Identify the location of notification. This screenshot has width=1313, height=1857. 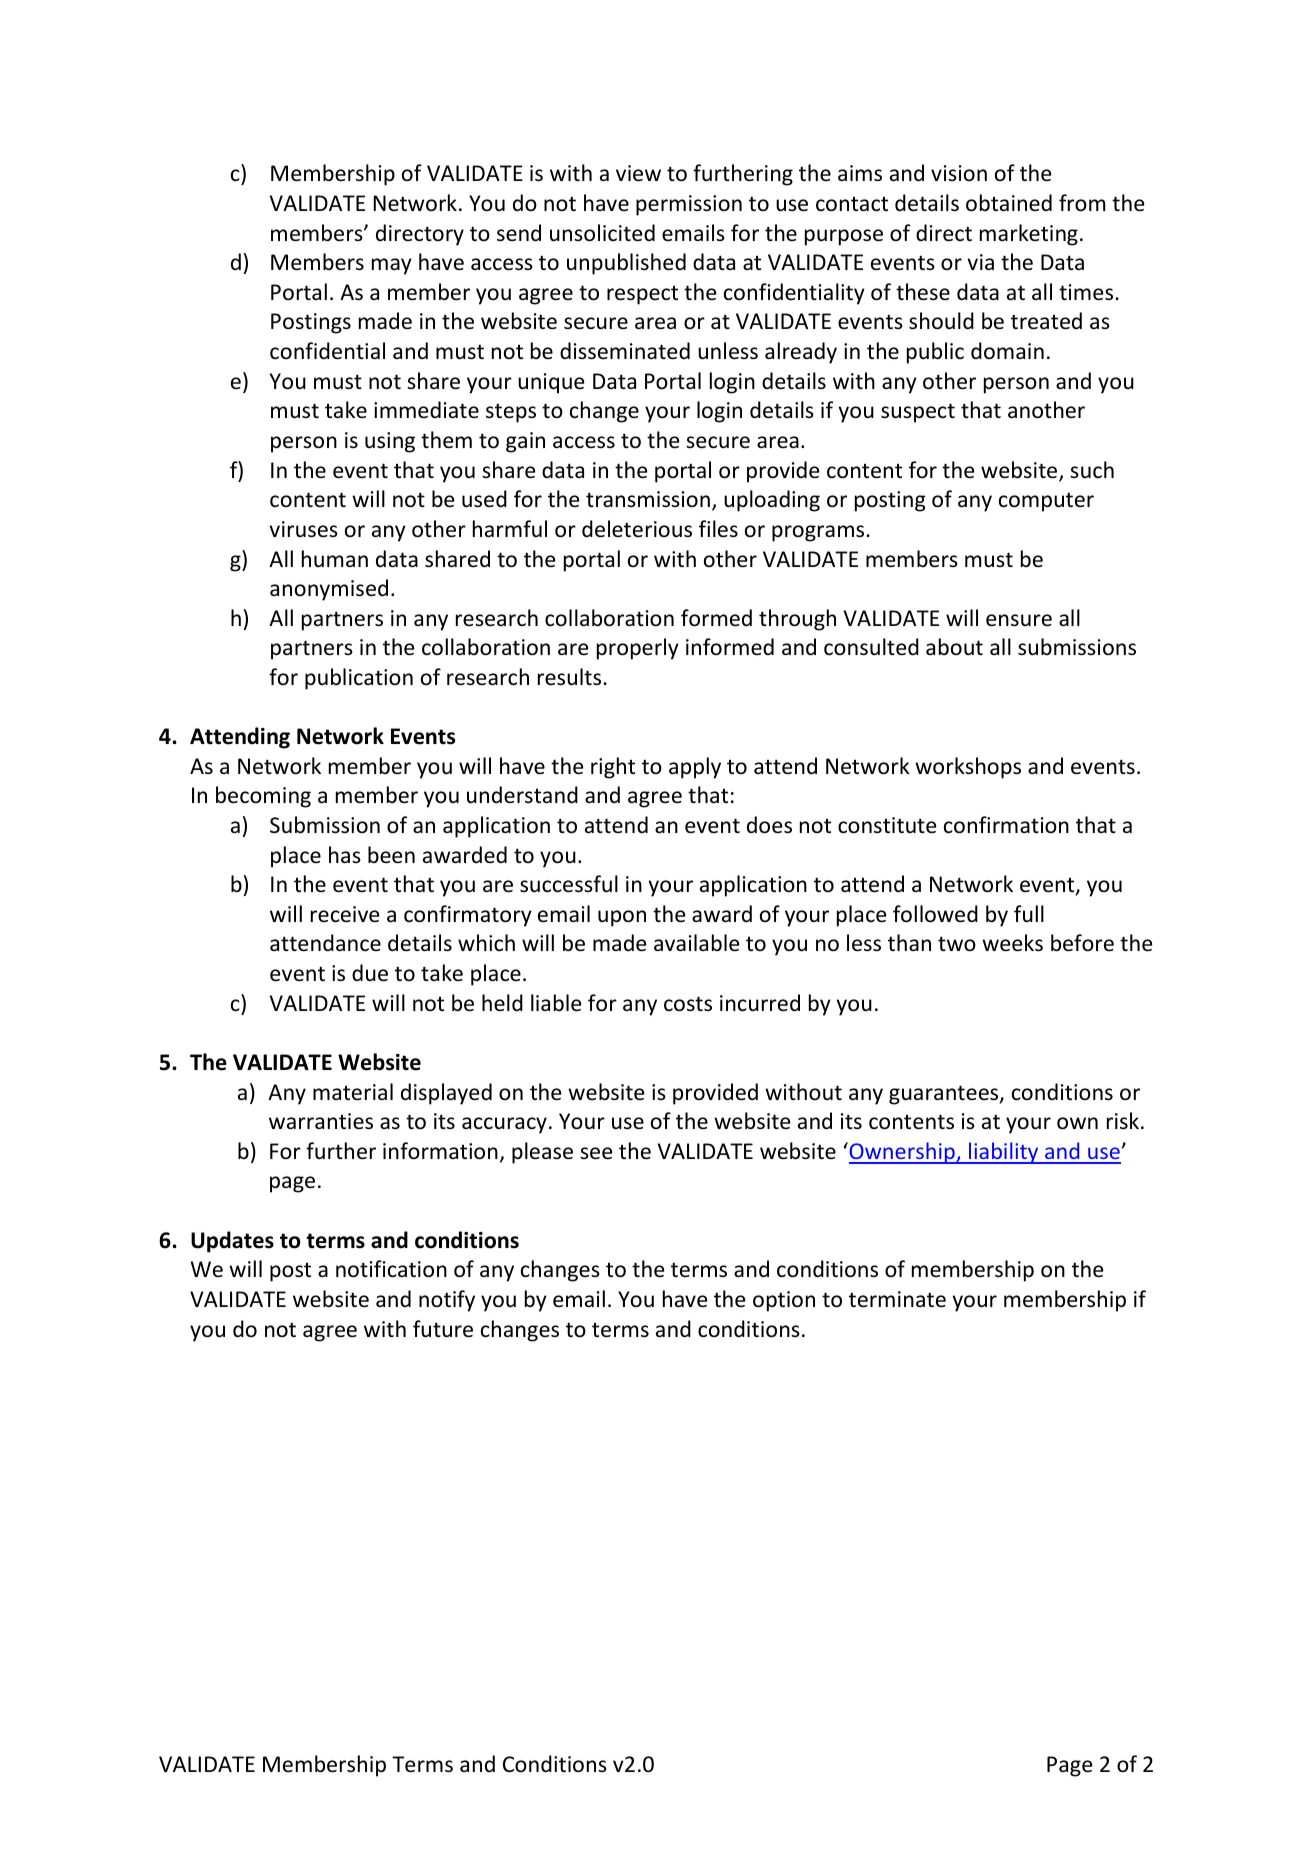
(391, 1269).
